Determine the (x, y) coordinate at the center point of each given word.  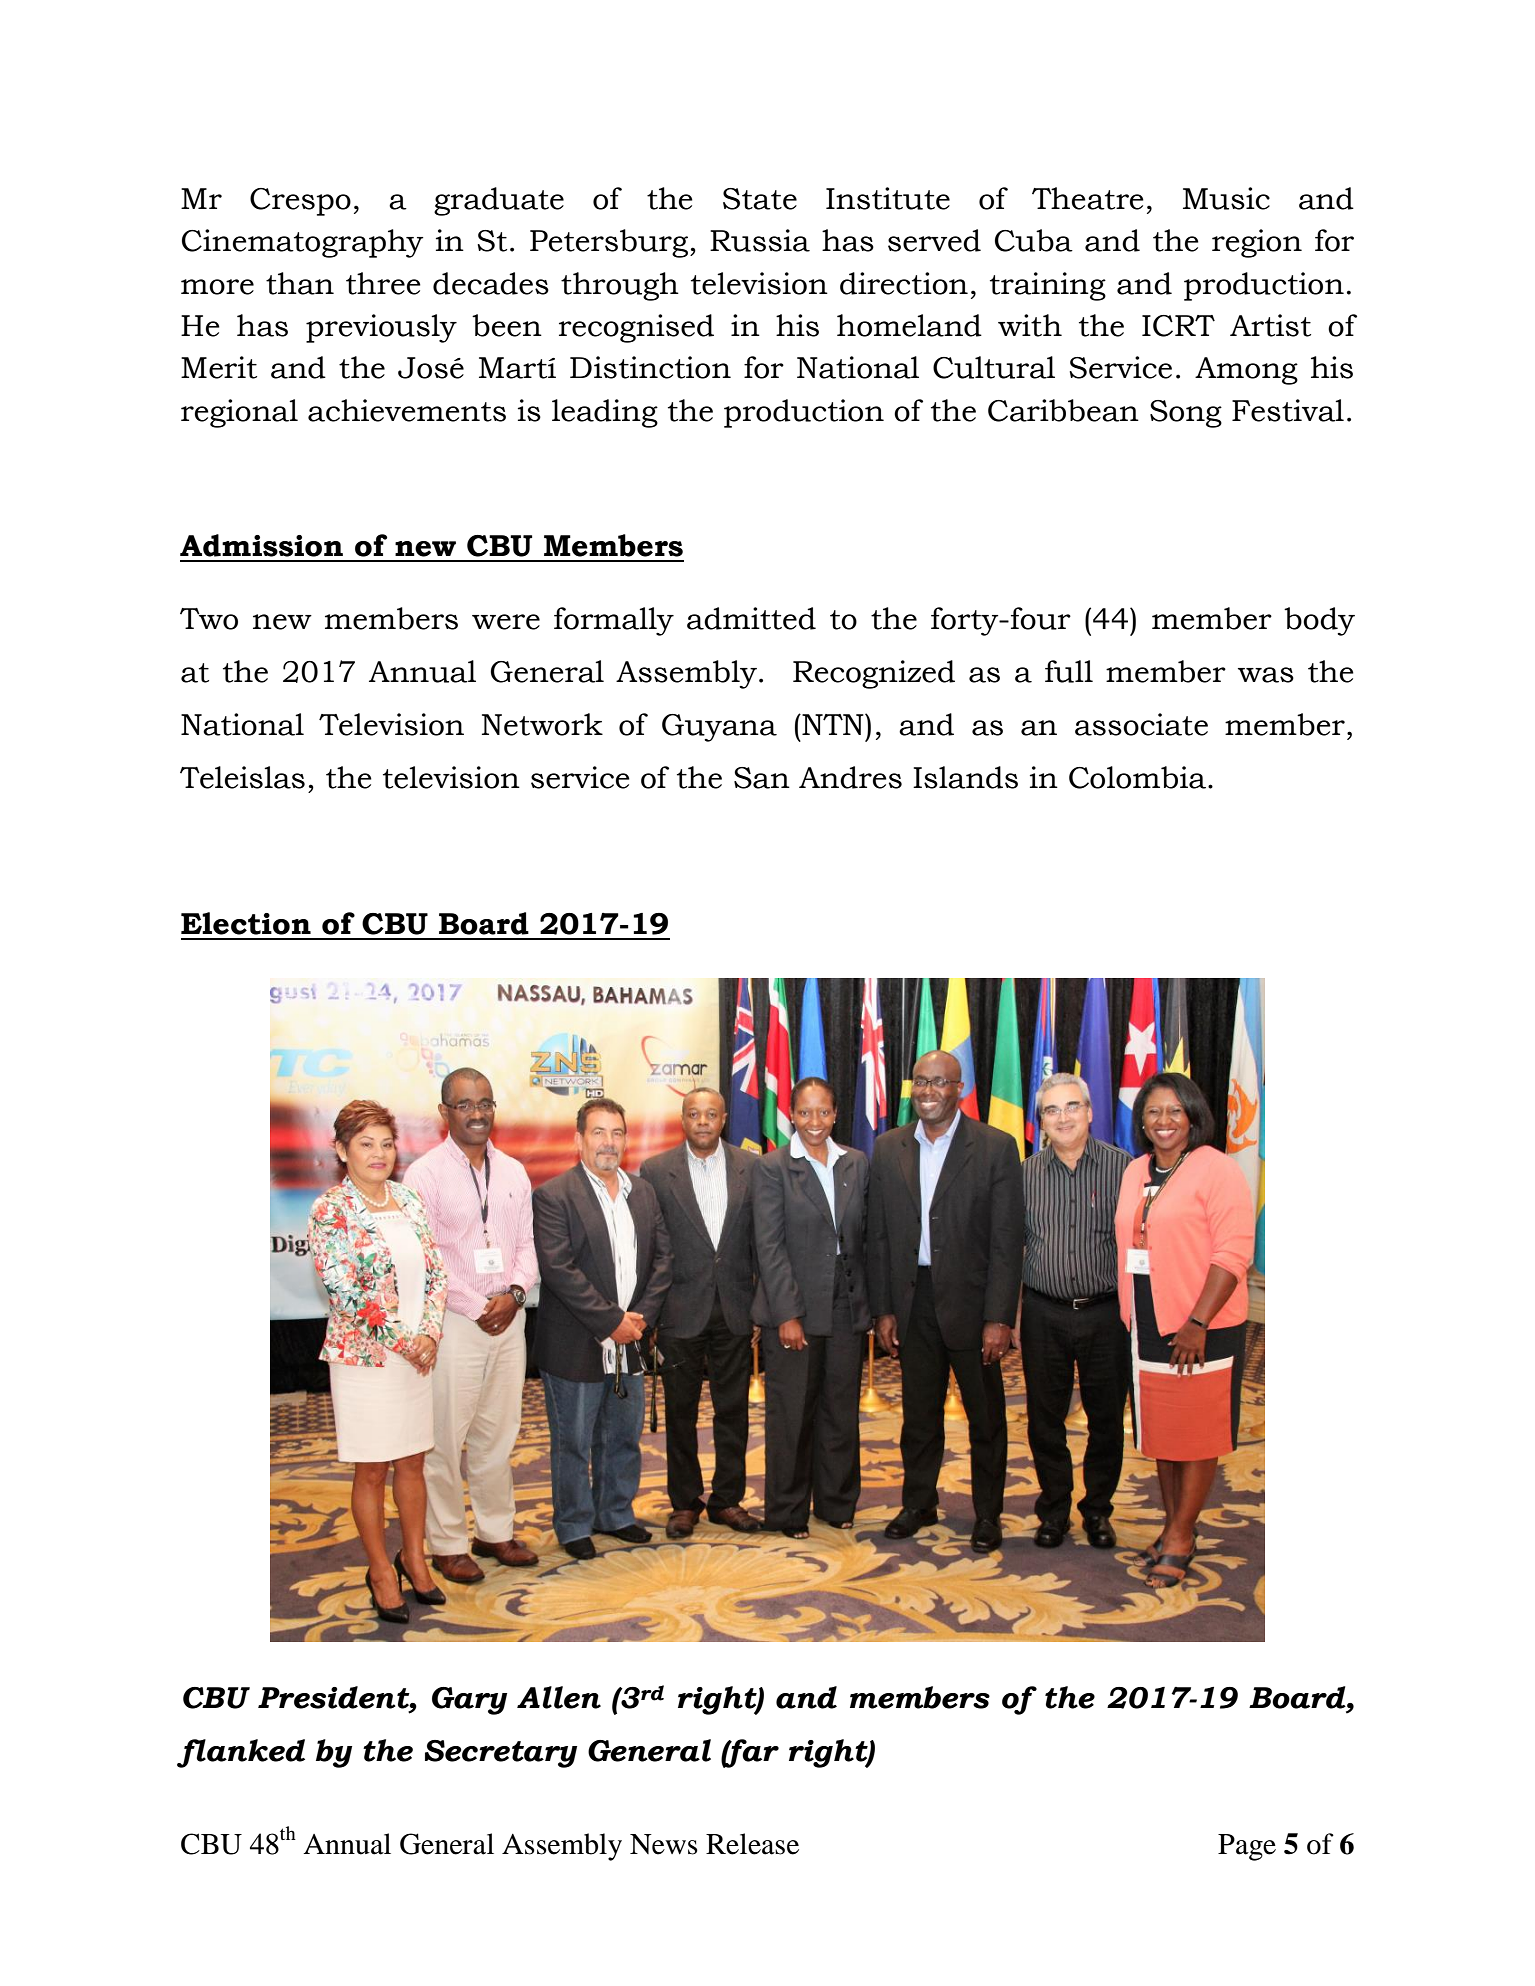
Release (752, 1844)
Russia (760, 240)
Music (1226, 198)
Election (246, 923)
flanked (241, 1753)
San (762, 778)
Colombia (1137, 777)
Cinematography (303, 243)
